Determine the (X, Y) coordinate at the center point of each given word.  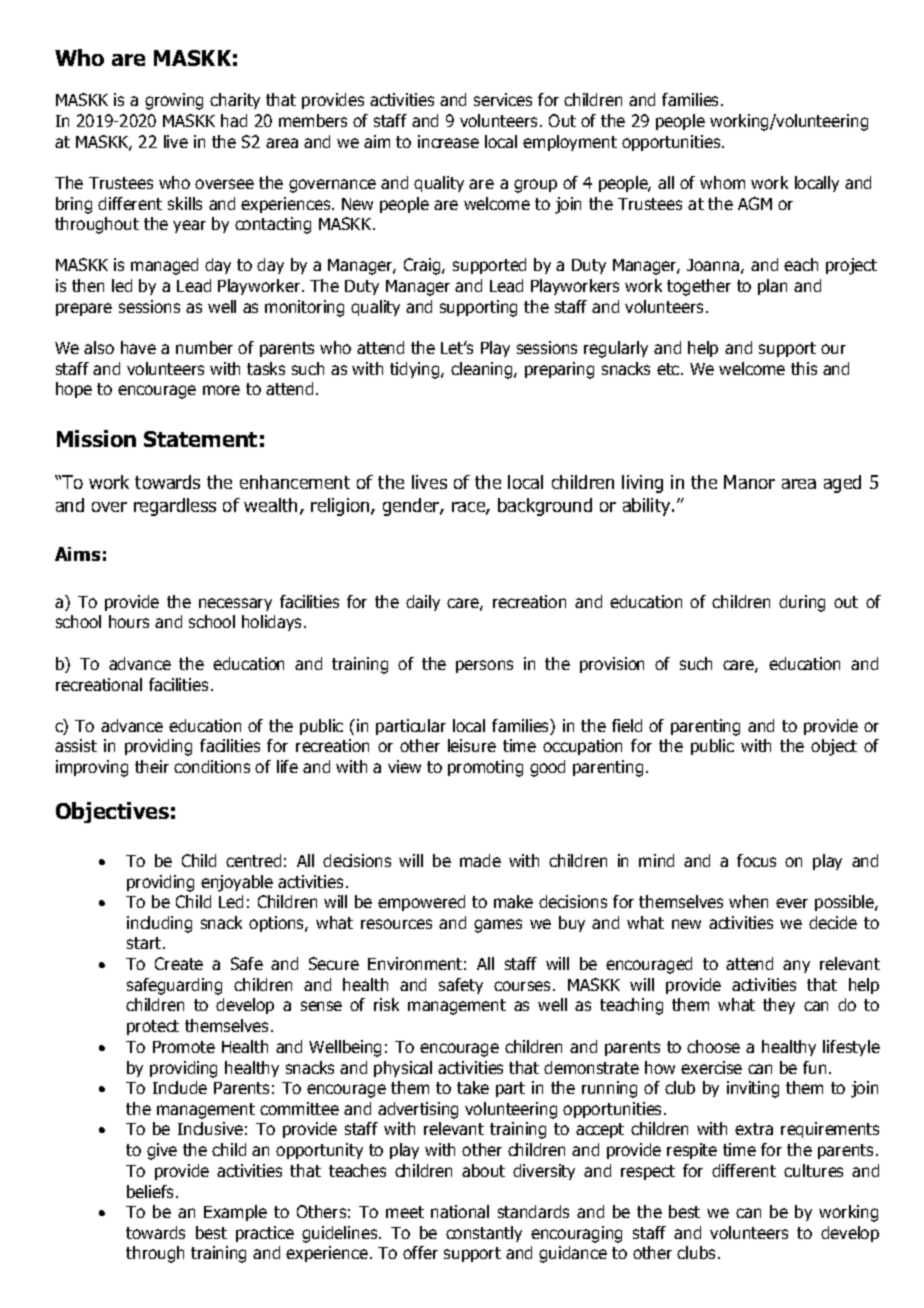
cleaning (483, 370)
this (804, 368)
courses (524, 986)
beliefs (152, 1191)
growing (174, 101)
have (138, 347)
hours (129, 621)
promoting (485, 768)
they (779, 1006)
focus (756, 860)
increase (448, 141)
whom (722, 182)
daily (423, 603)
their (152, 766)
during (802, 603)
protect (153, 1027)
